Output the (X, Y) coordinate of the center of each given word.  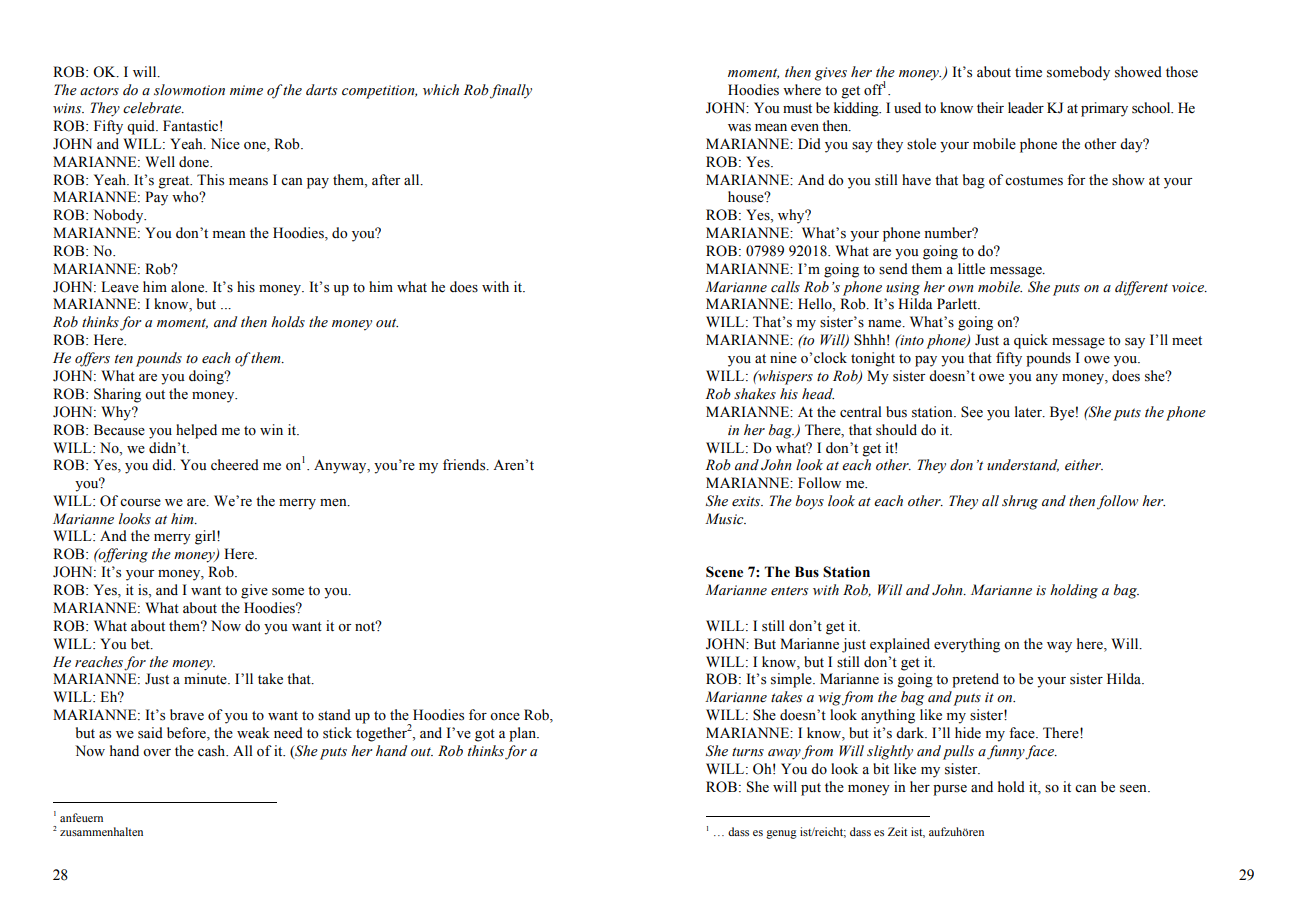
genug (781, 834)
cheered (235, 465)
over (157, 753)
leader (1026, 108)
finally (511, 91)
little (971, 269)
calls (785, 287)
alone (189, 287)
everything (967, 645)
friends (465, 465)
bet (141, 644)
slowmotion (189, 90)
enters (789, 591)
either (1084, 465)
